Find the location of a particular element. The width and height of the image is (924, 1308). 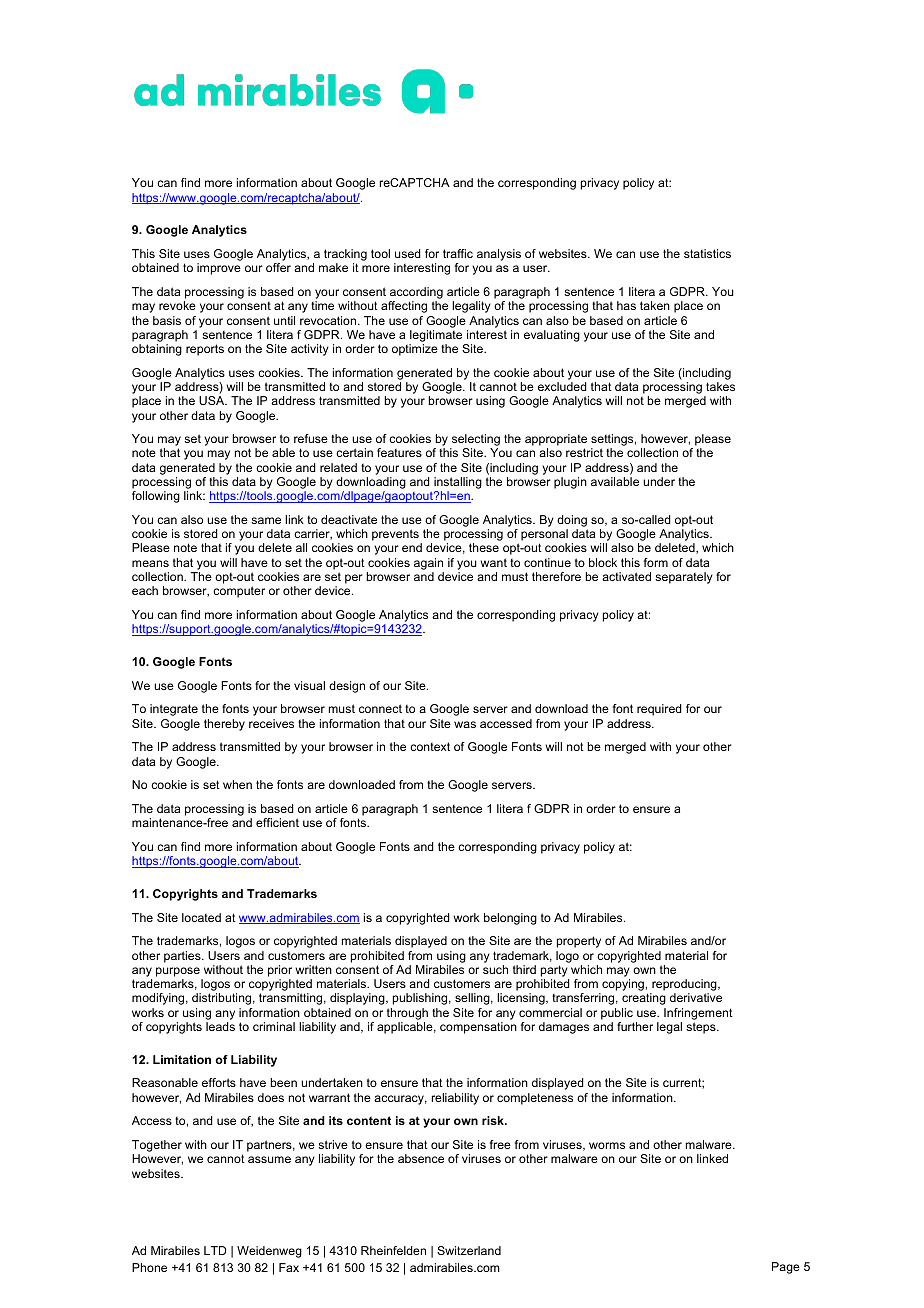

Switzerland is located at coordinates (469, 1250).
